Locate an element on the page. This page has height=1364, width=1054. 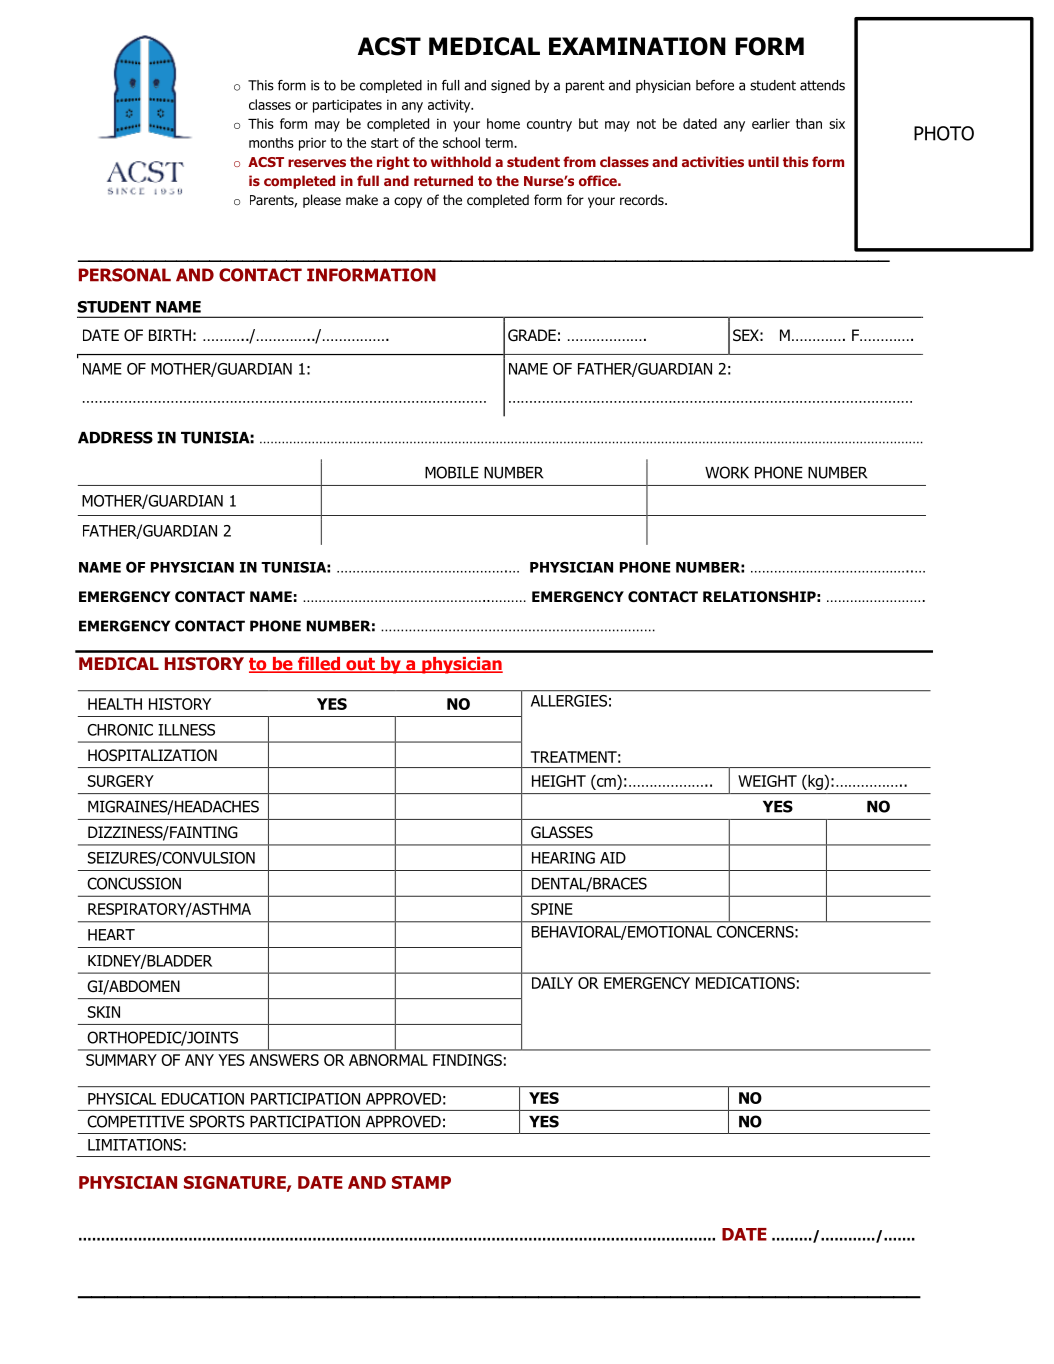
CONCUSSION is located at coordinates (134, 883).
